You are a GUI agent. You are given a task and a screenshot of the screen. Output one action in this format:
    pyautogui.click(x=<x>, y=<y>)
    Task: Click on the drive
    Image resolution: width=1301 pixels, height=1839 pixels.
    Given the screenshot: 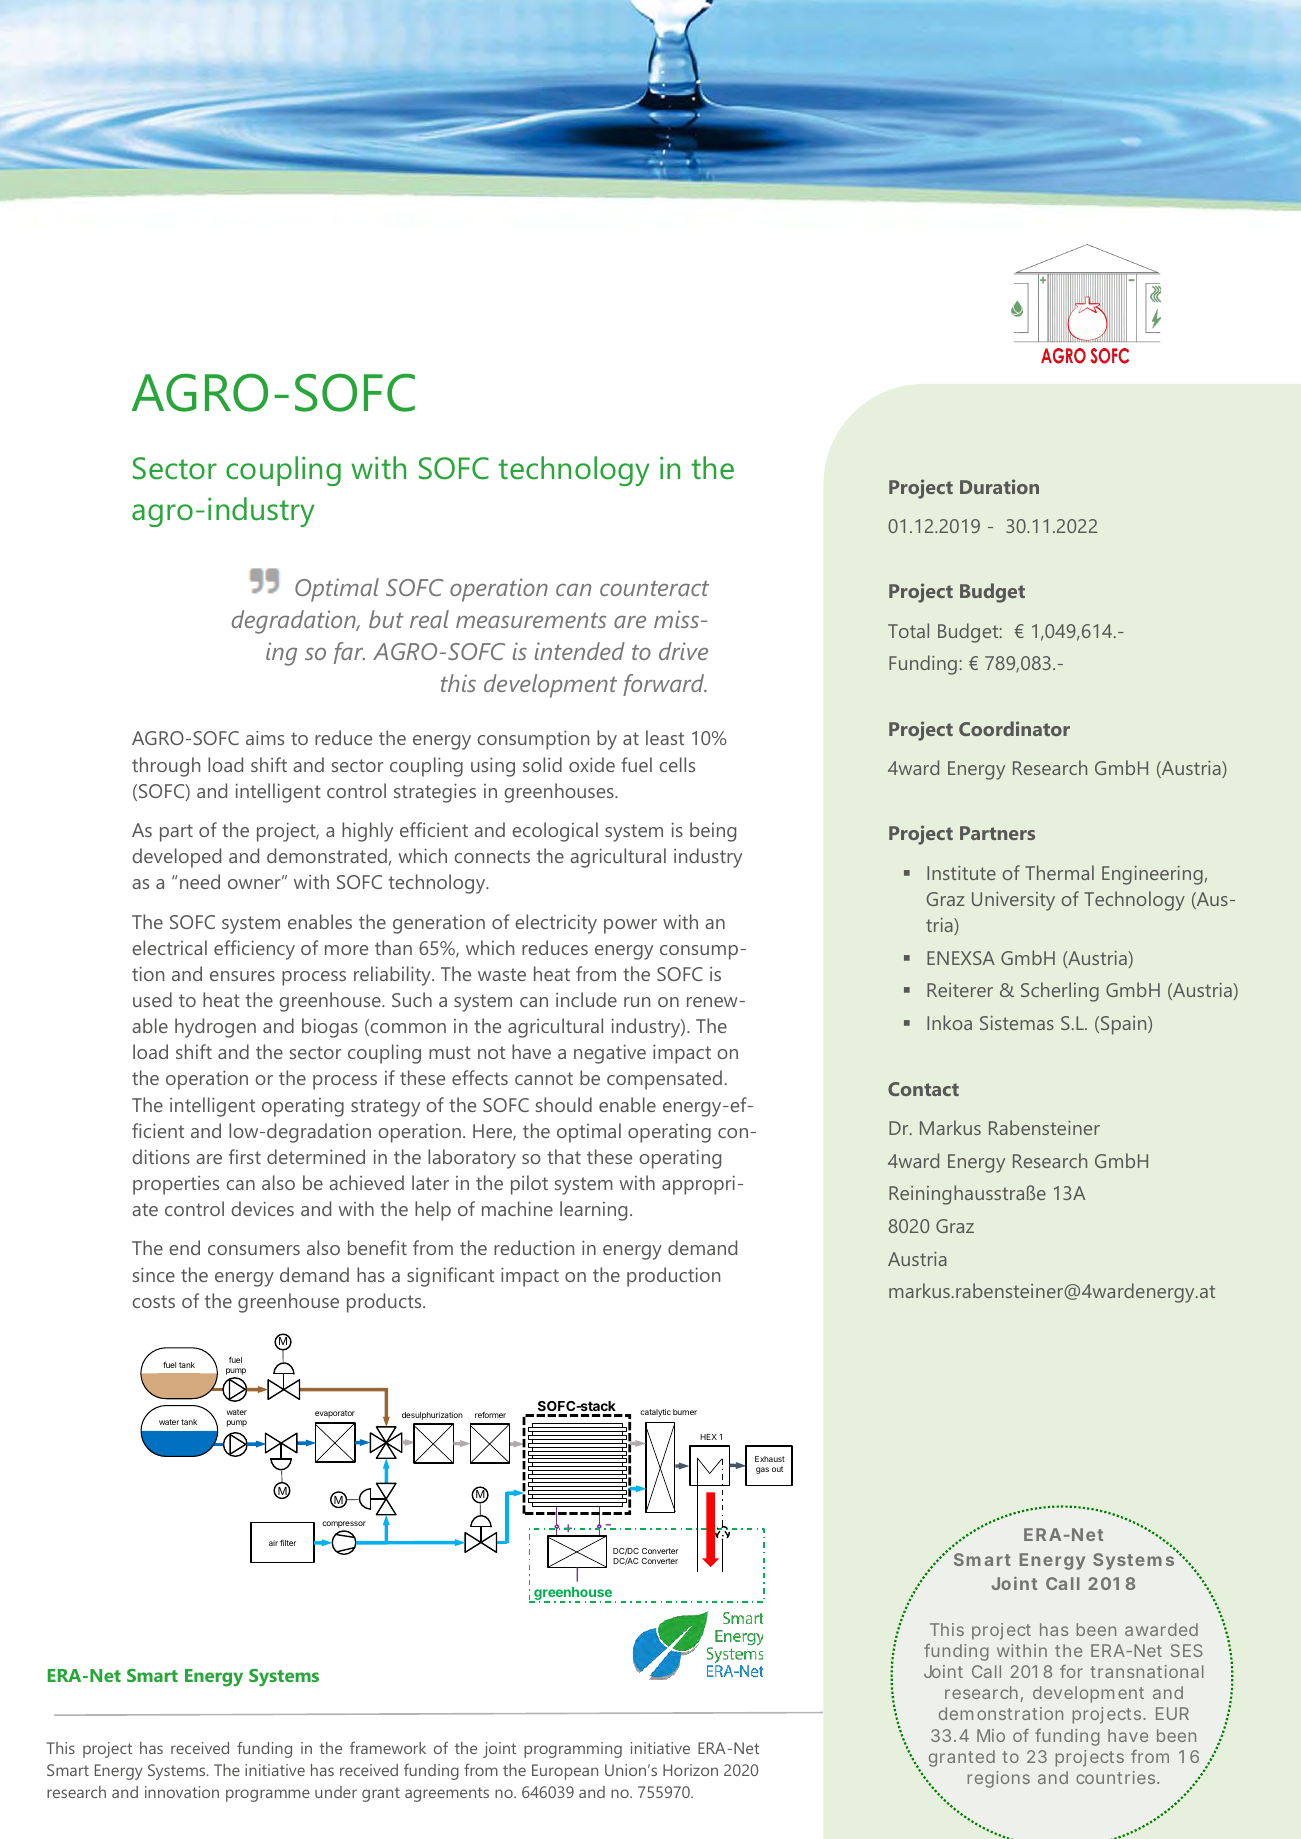 What is the action you would take?
    pyautogui.click(x=683, y=651)
